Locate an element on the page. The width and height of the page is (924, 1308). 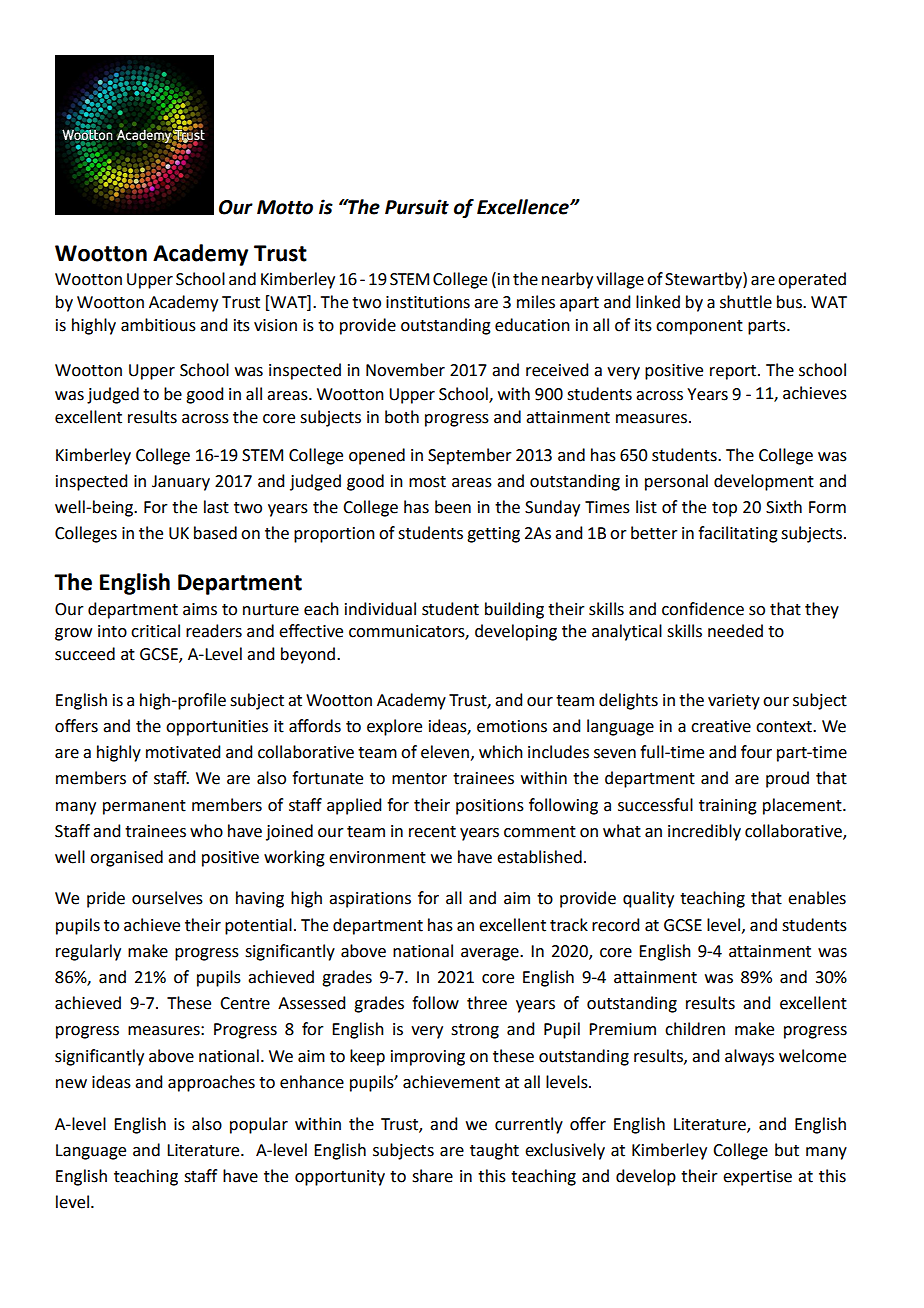
opportunities is located at coordinates (217, 728).
